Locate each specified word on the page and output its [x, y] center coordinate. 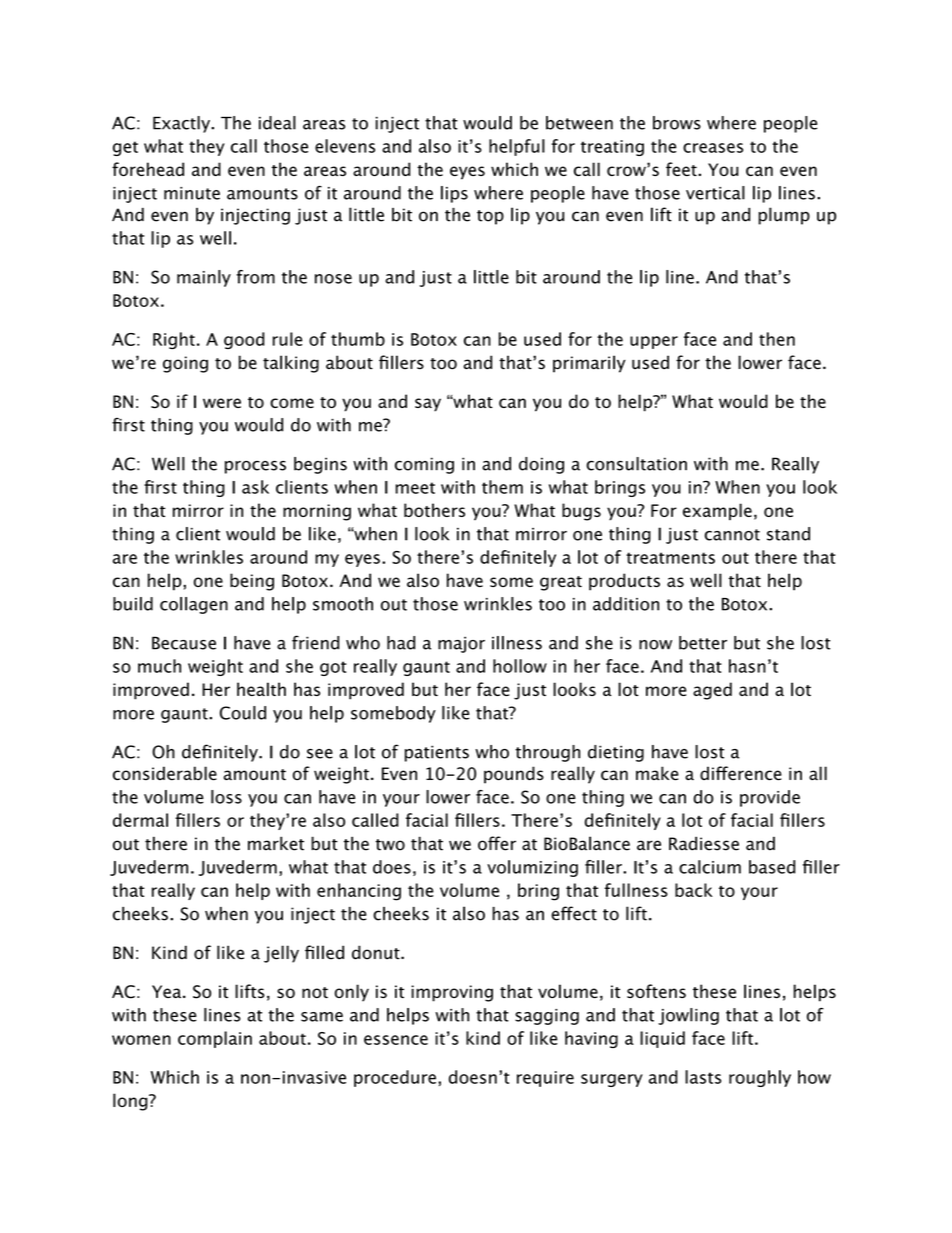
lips [454, 194]
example [717, 511]
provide [770, 798]
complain [215, 1039]
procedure [395, 1078]
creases [713, 148]
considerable [165, 773]
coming [424, 465]
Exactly [182, 124]
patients [437, 753]
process [255, 467]
